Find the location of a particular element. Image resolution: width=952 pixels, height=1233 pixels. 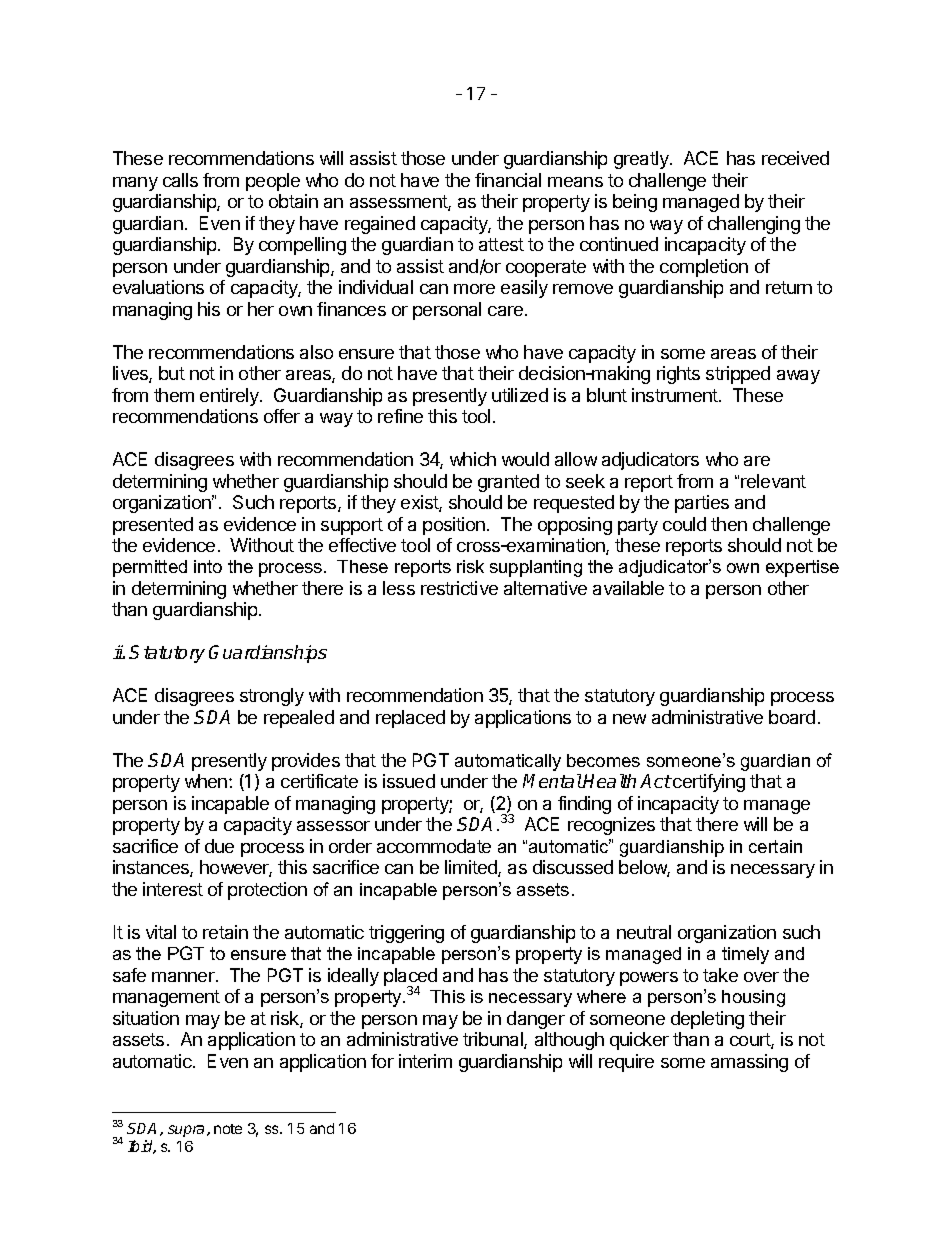

however is located at coordinates (236, 868).
